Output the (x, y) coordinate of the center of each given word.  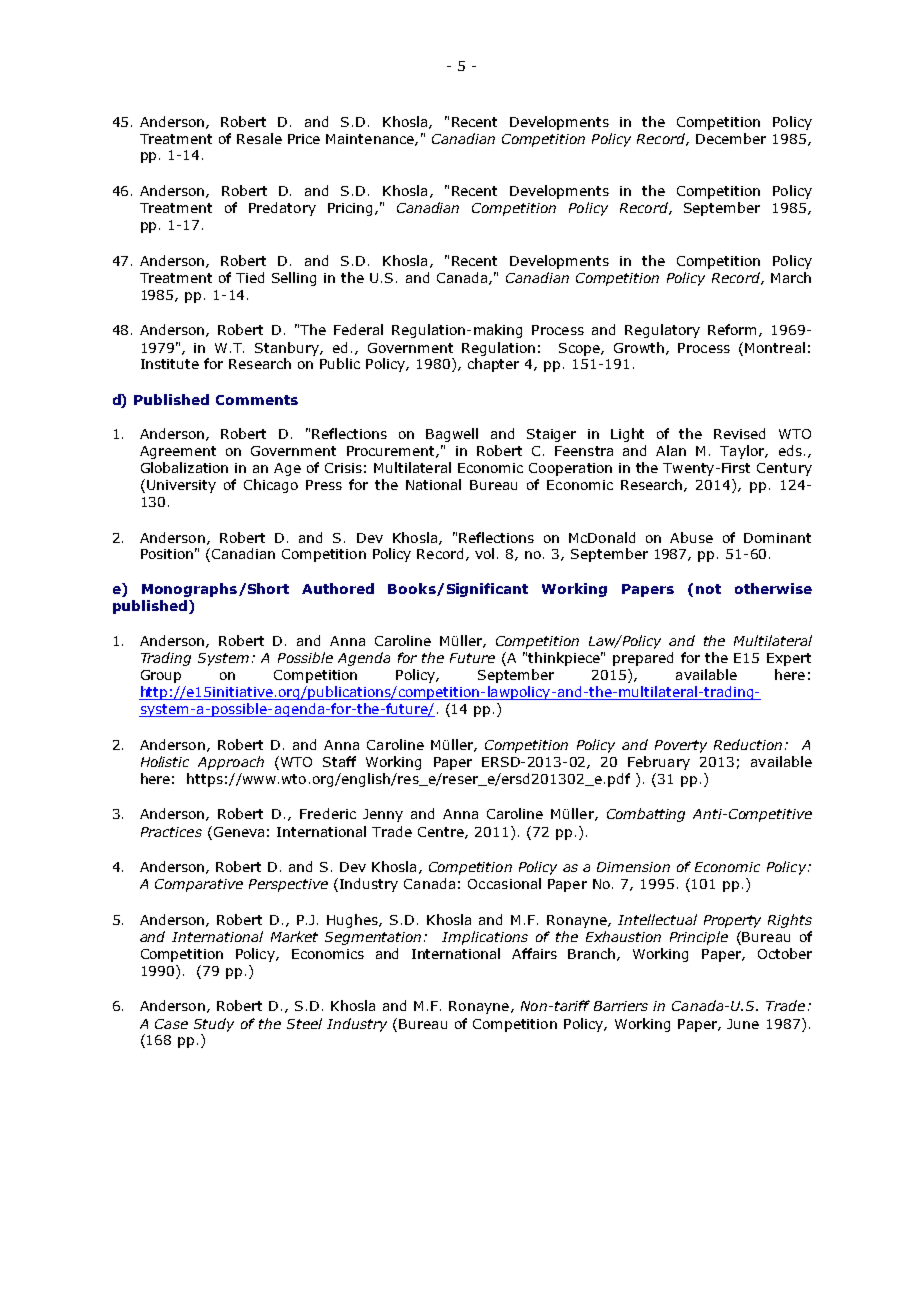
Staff (339, 761)
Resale (259, 138)
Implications (485, 938)
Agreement (178, 452)
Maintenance (371, 140)
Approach (231, 763)
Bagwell (452, 435)
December (731, 138)
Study (214, 1025)
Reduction (748, 744)
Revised (739, 433)
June (743, 1024)
